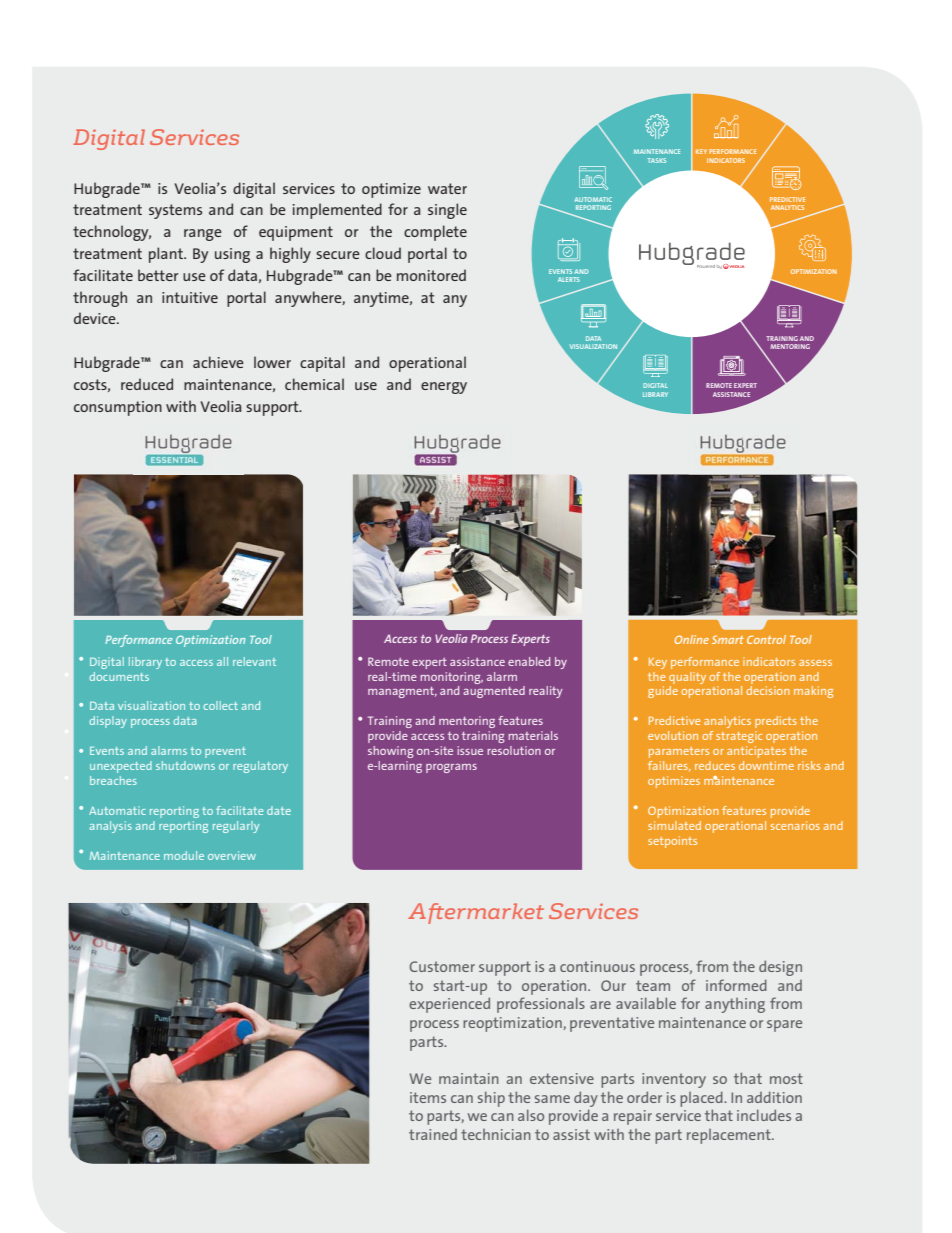  What do you see at coordinates (657, 160) in the image?
I see `TASKS` at bounding box center [657, 160].
